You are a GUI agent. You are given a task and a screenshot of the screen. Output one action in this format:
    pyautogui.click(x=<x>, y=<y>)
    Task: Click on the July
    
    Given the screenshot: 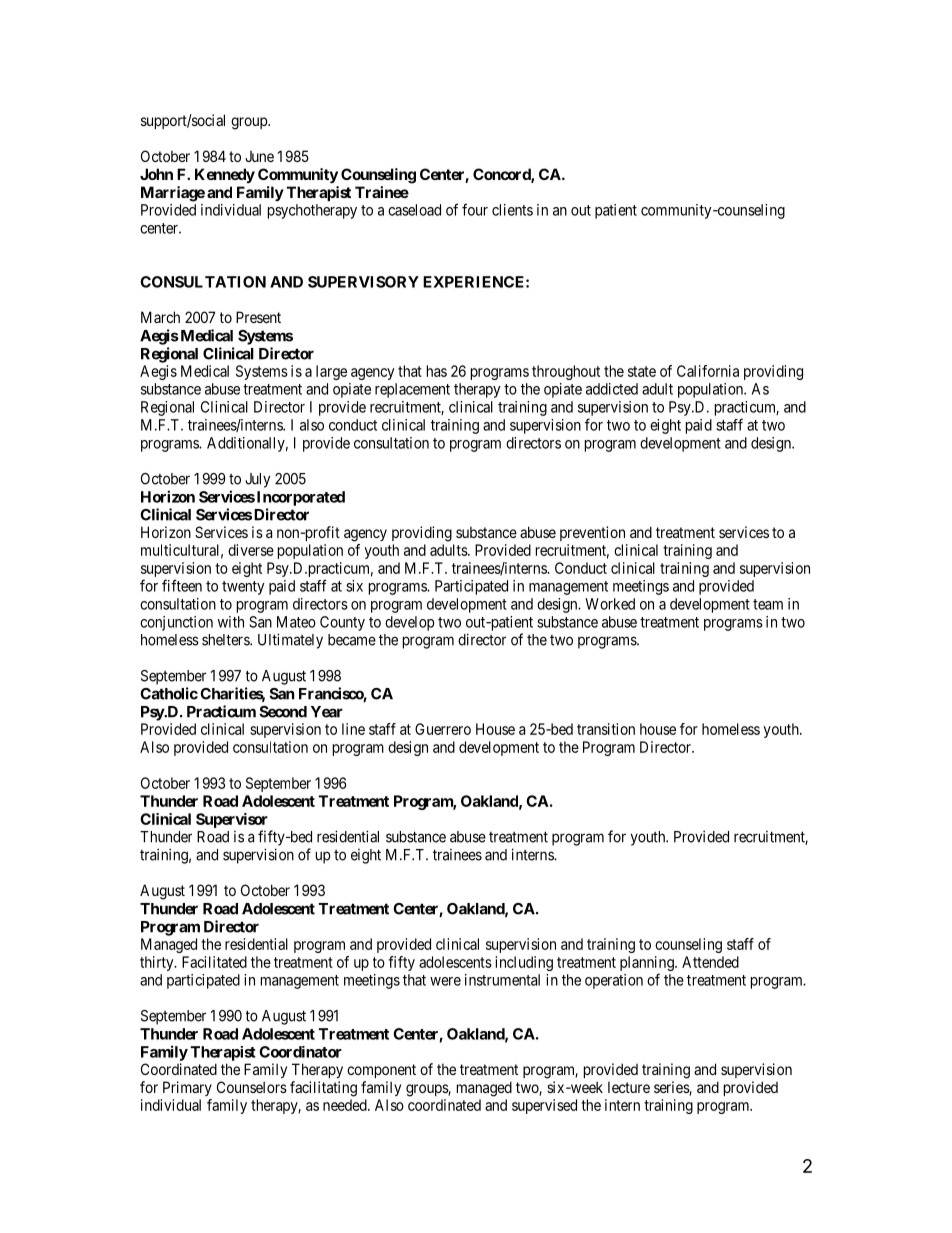 What is the action you would take?
    pyautogui.click(x=257, y=480)
